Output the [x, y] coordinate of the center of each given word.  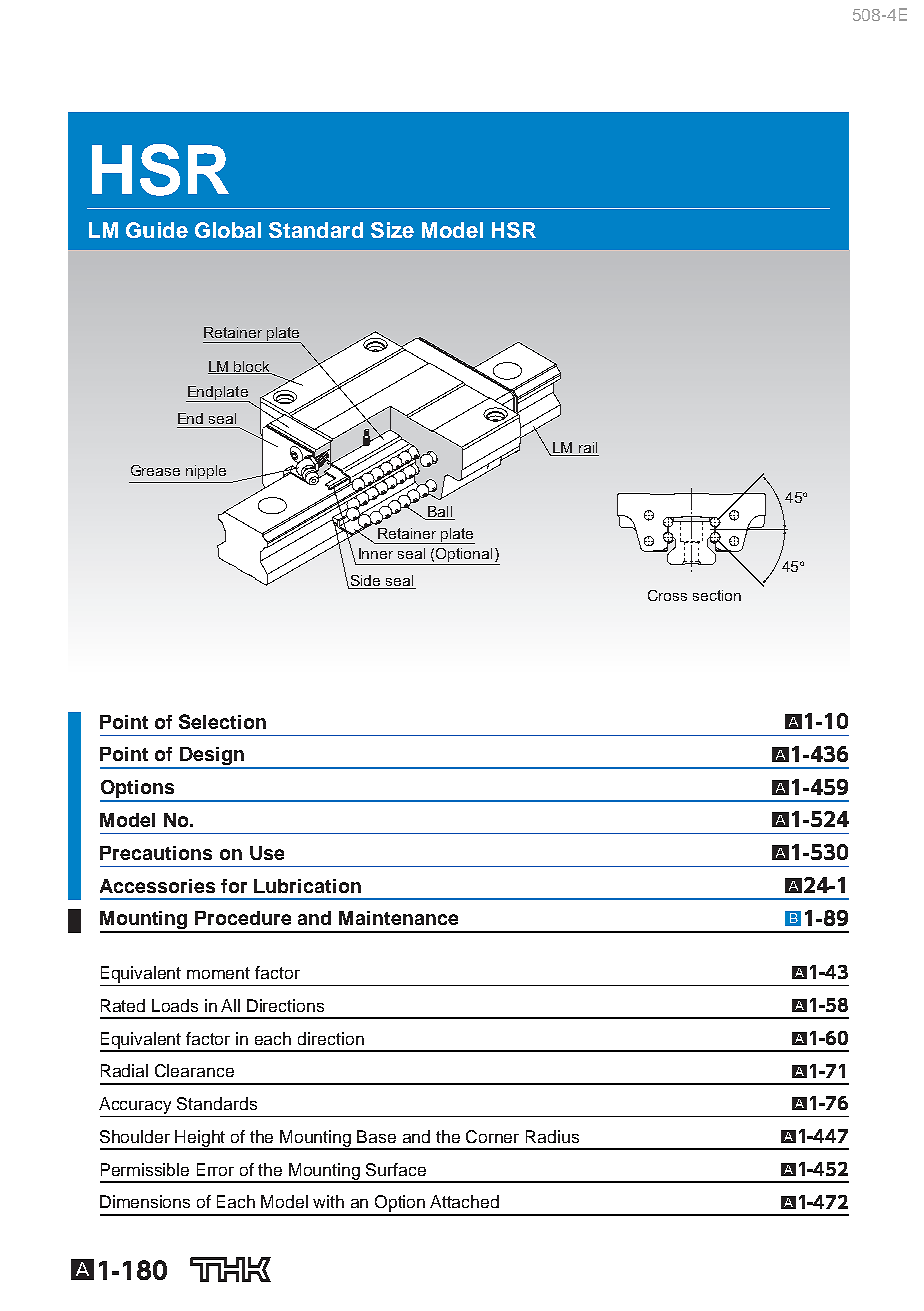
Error [215, 1169]
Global [228, 230]
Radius [552, 1136]
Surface [396, 1169]
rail [588, 447]
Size [392, 230]
